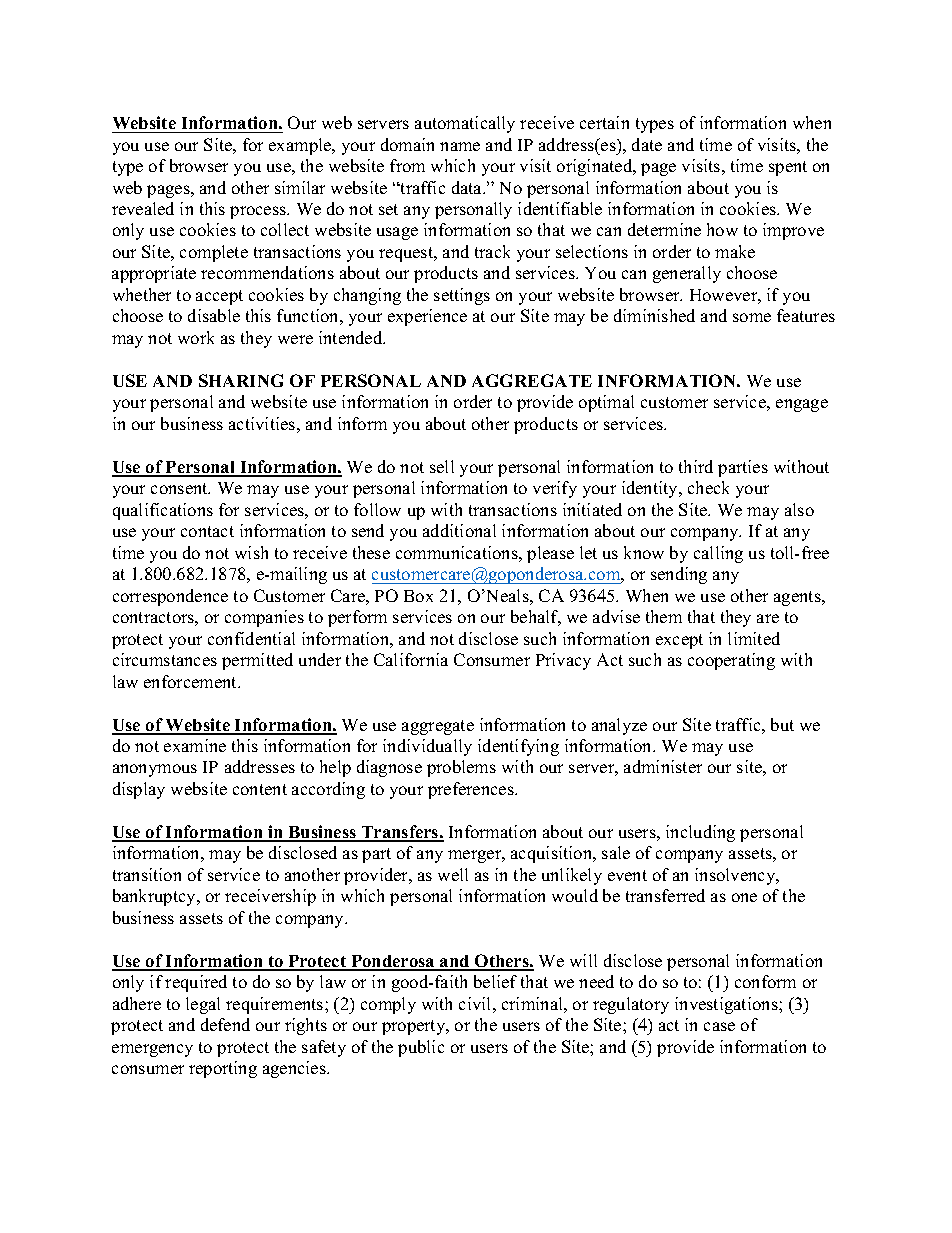 Image resolution: width=952 pixels, height=1233 pixels. What do you see at coordinates (241, 380) in the screenshot?
I see `SHARING` at bounding box center [241, 380].
